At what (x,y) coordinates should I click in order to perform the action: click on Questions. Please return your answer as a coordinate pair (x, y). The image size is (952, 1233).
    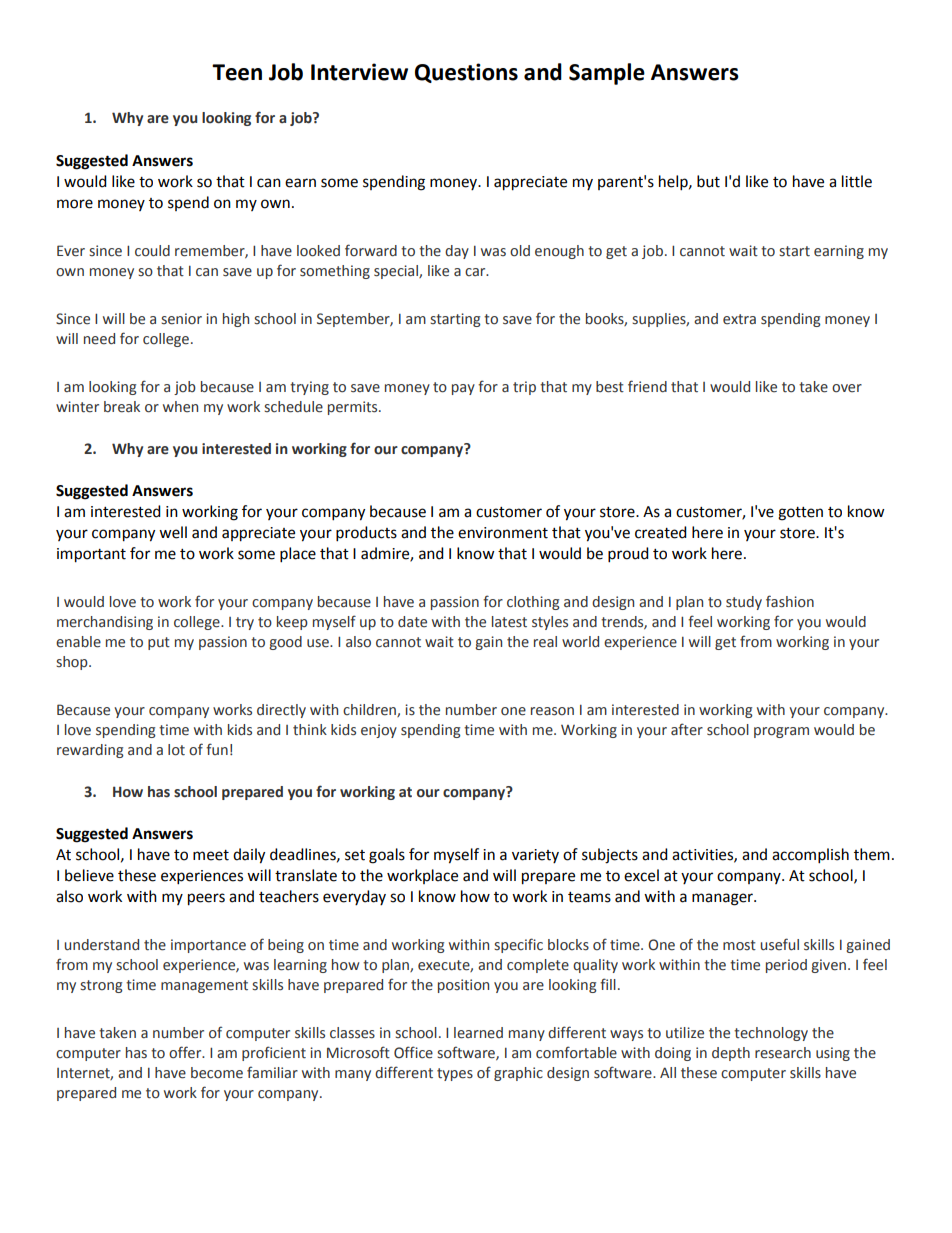
    Looking at the image, I should click on (466, 73).
